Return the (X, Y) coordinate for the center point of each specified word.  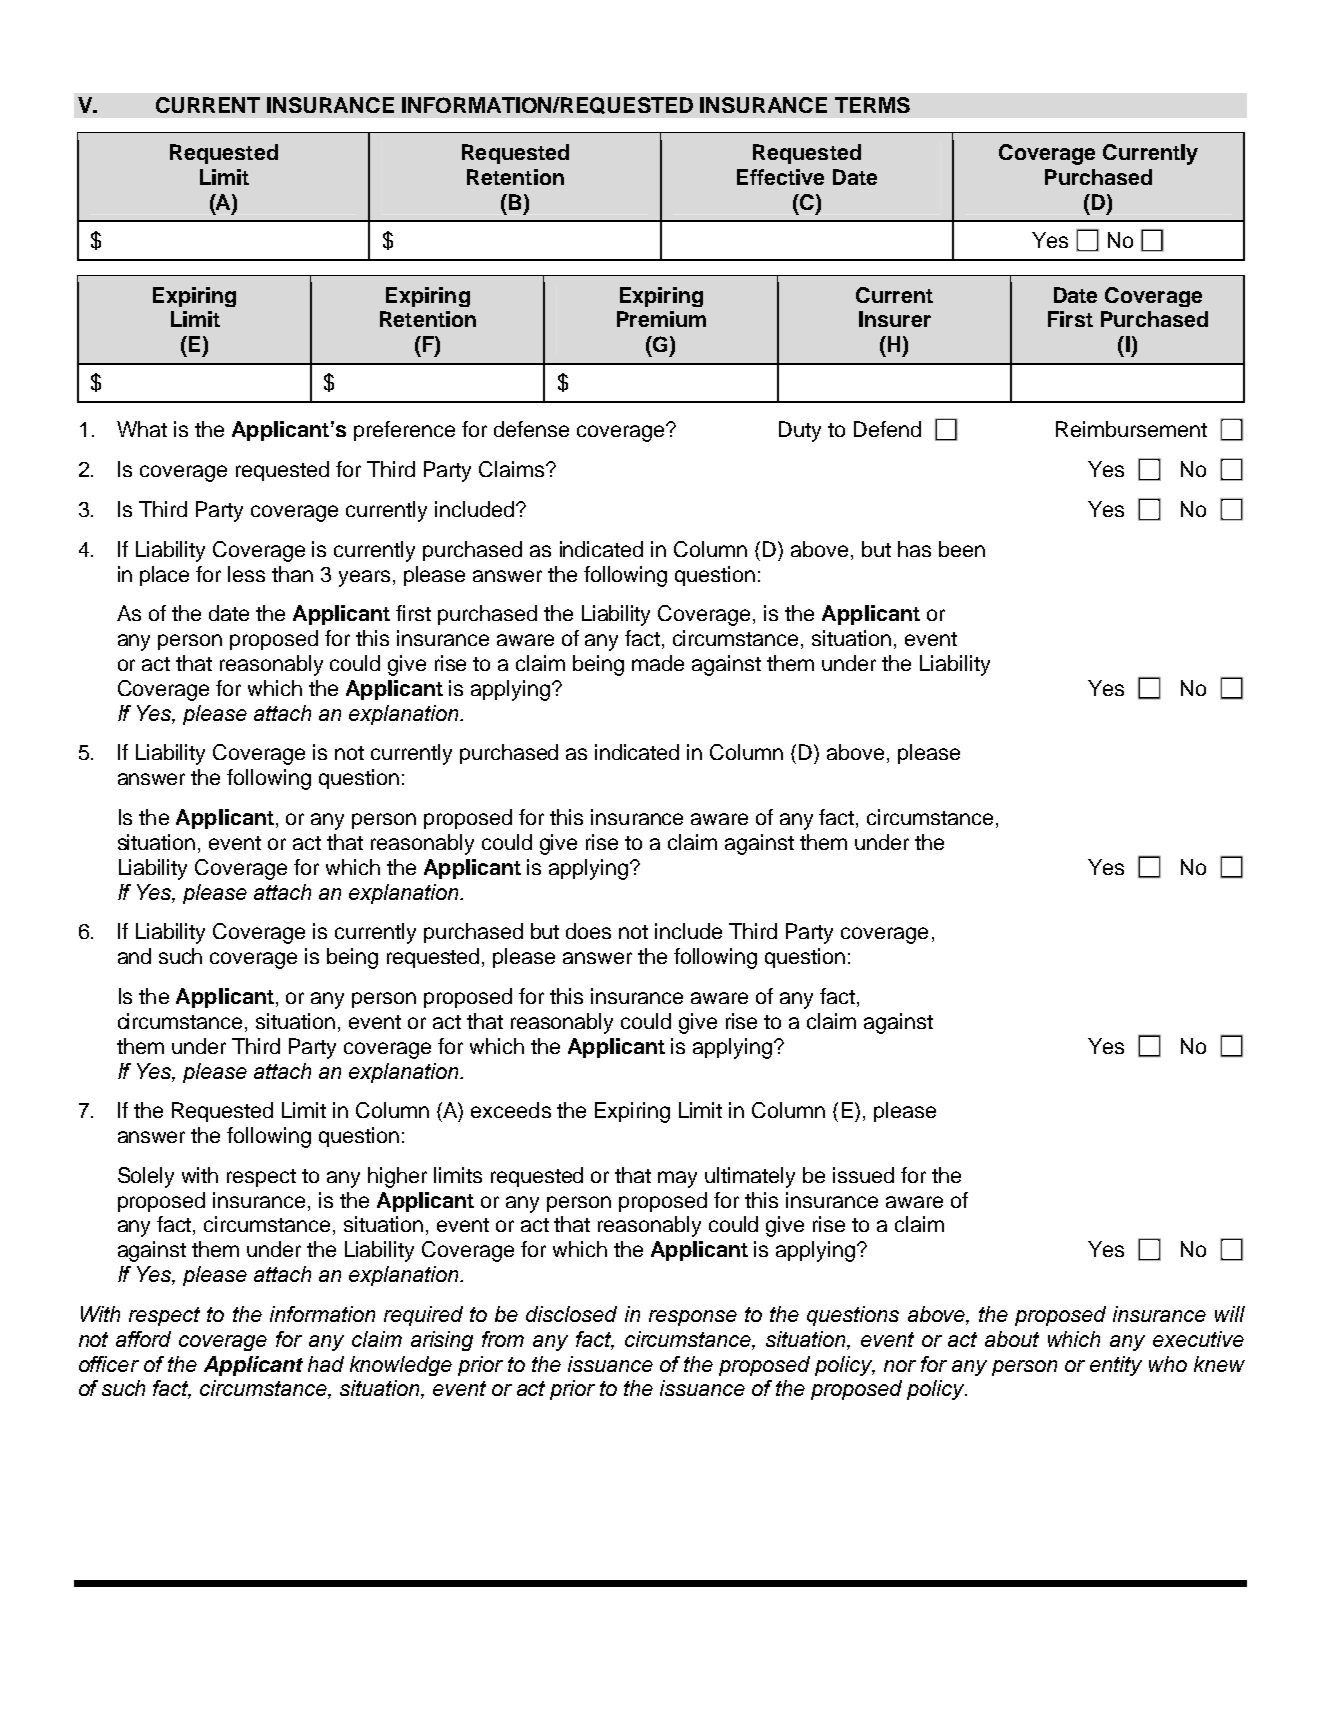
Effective (780, 177)
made (658, 663)
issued (863, 1175)
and (134, 956)
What (142, 429)
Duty (800, 431)
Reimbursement (1131, 429)
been (962, 549)
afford (143, 1339)
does (588, 931)
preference (404, 431)
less (246, 574)
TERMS (872, 105)
